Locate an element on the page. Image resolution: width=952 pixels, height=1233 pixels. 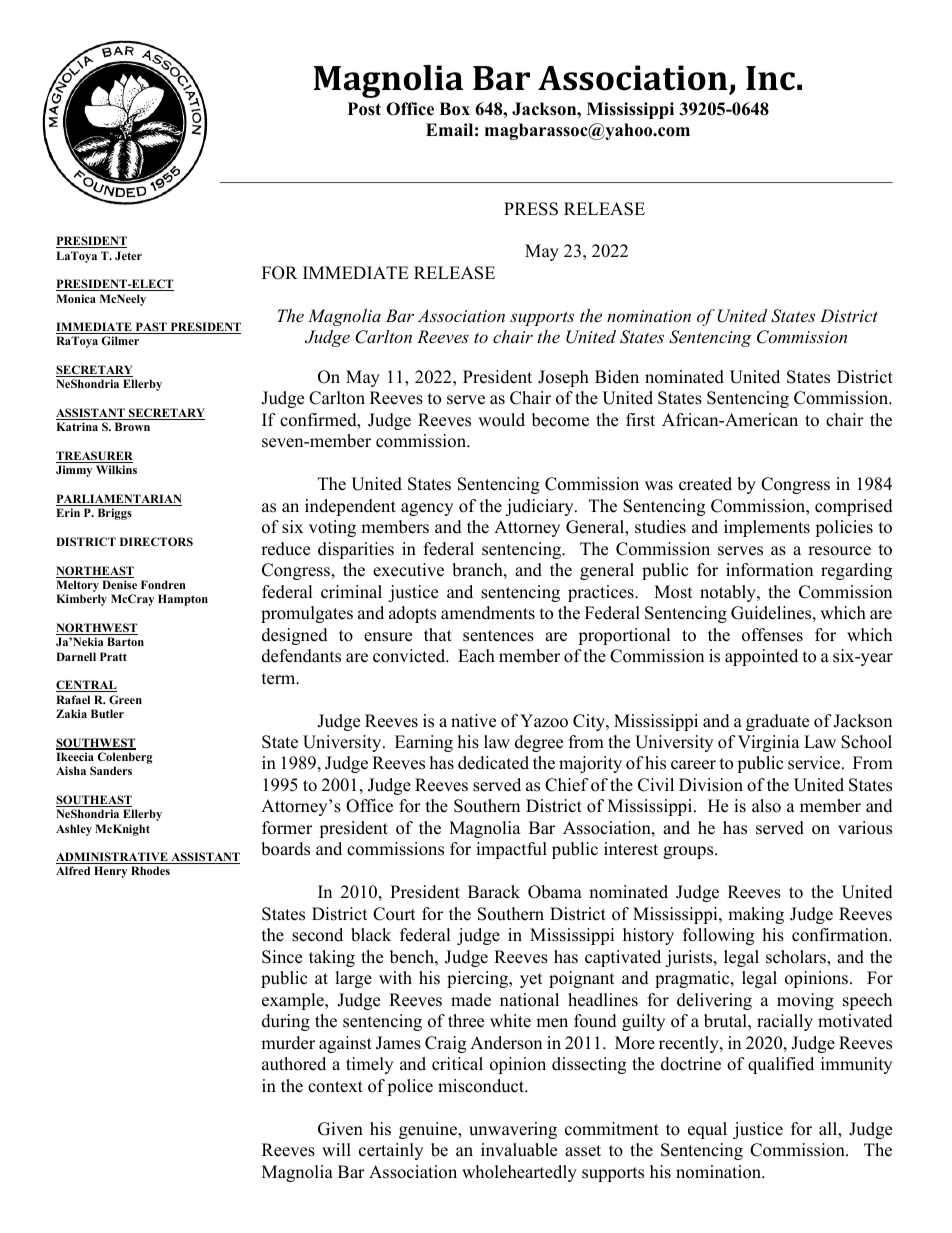
Barack is located at coordinates (494, 892).
